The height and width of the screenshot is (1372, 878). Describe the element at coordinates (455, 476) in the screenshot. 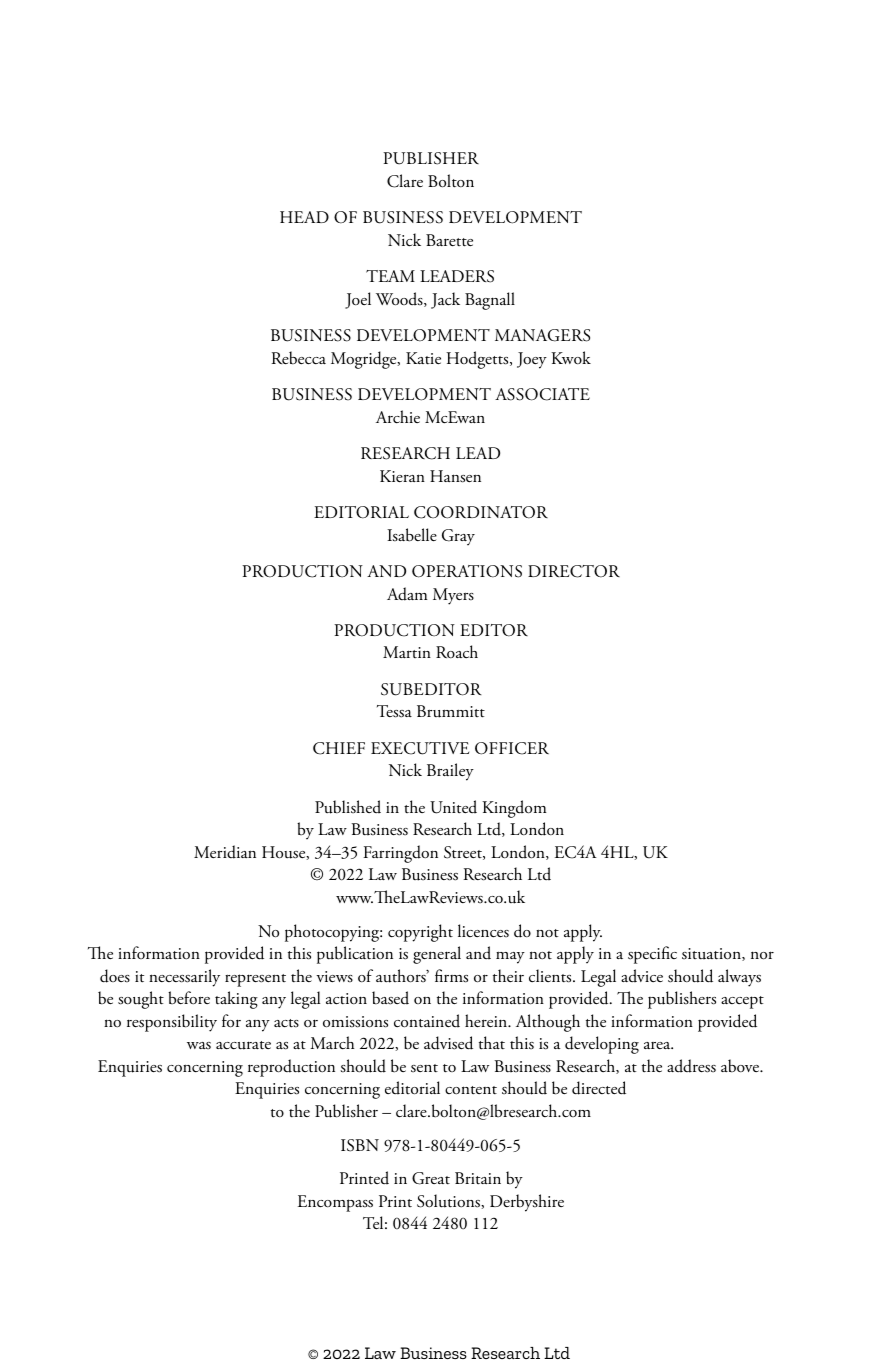

I see `Hansen` at that location.
